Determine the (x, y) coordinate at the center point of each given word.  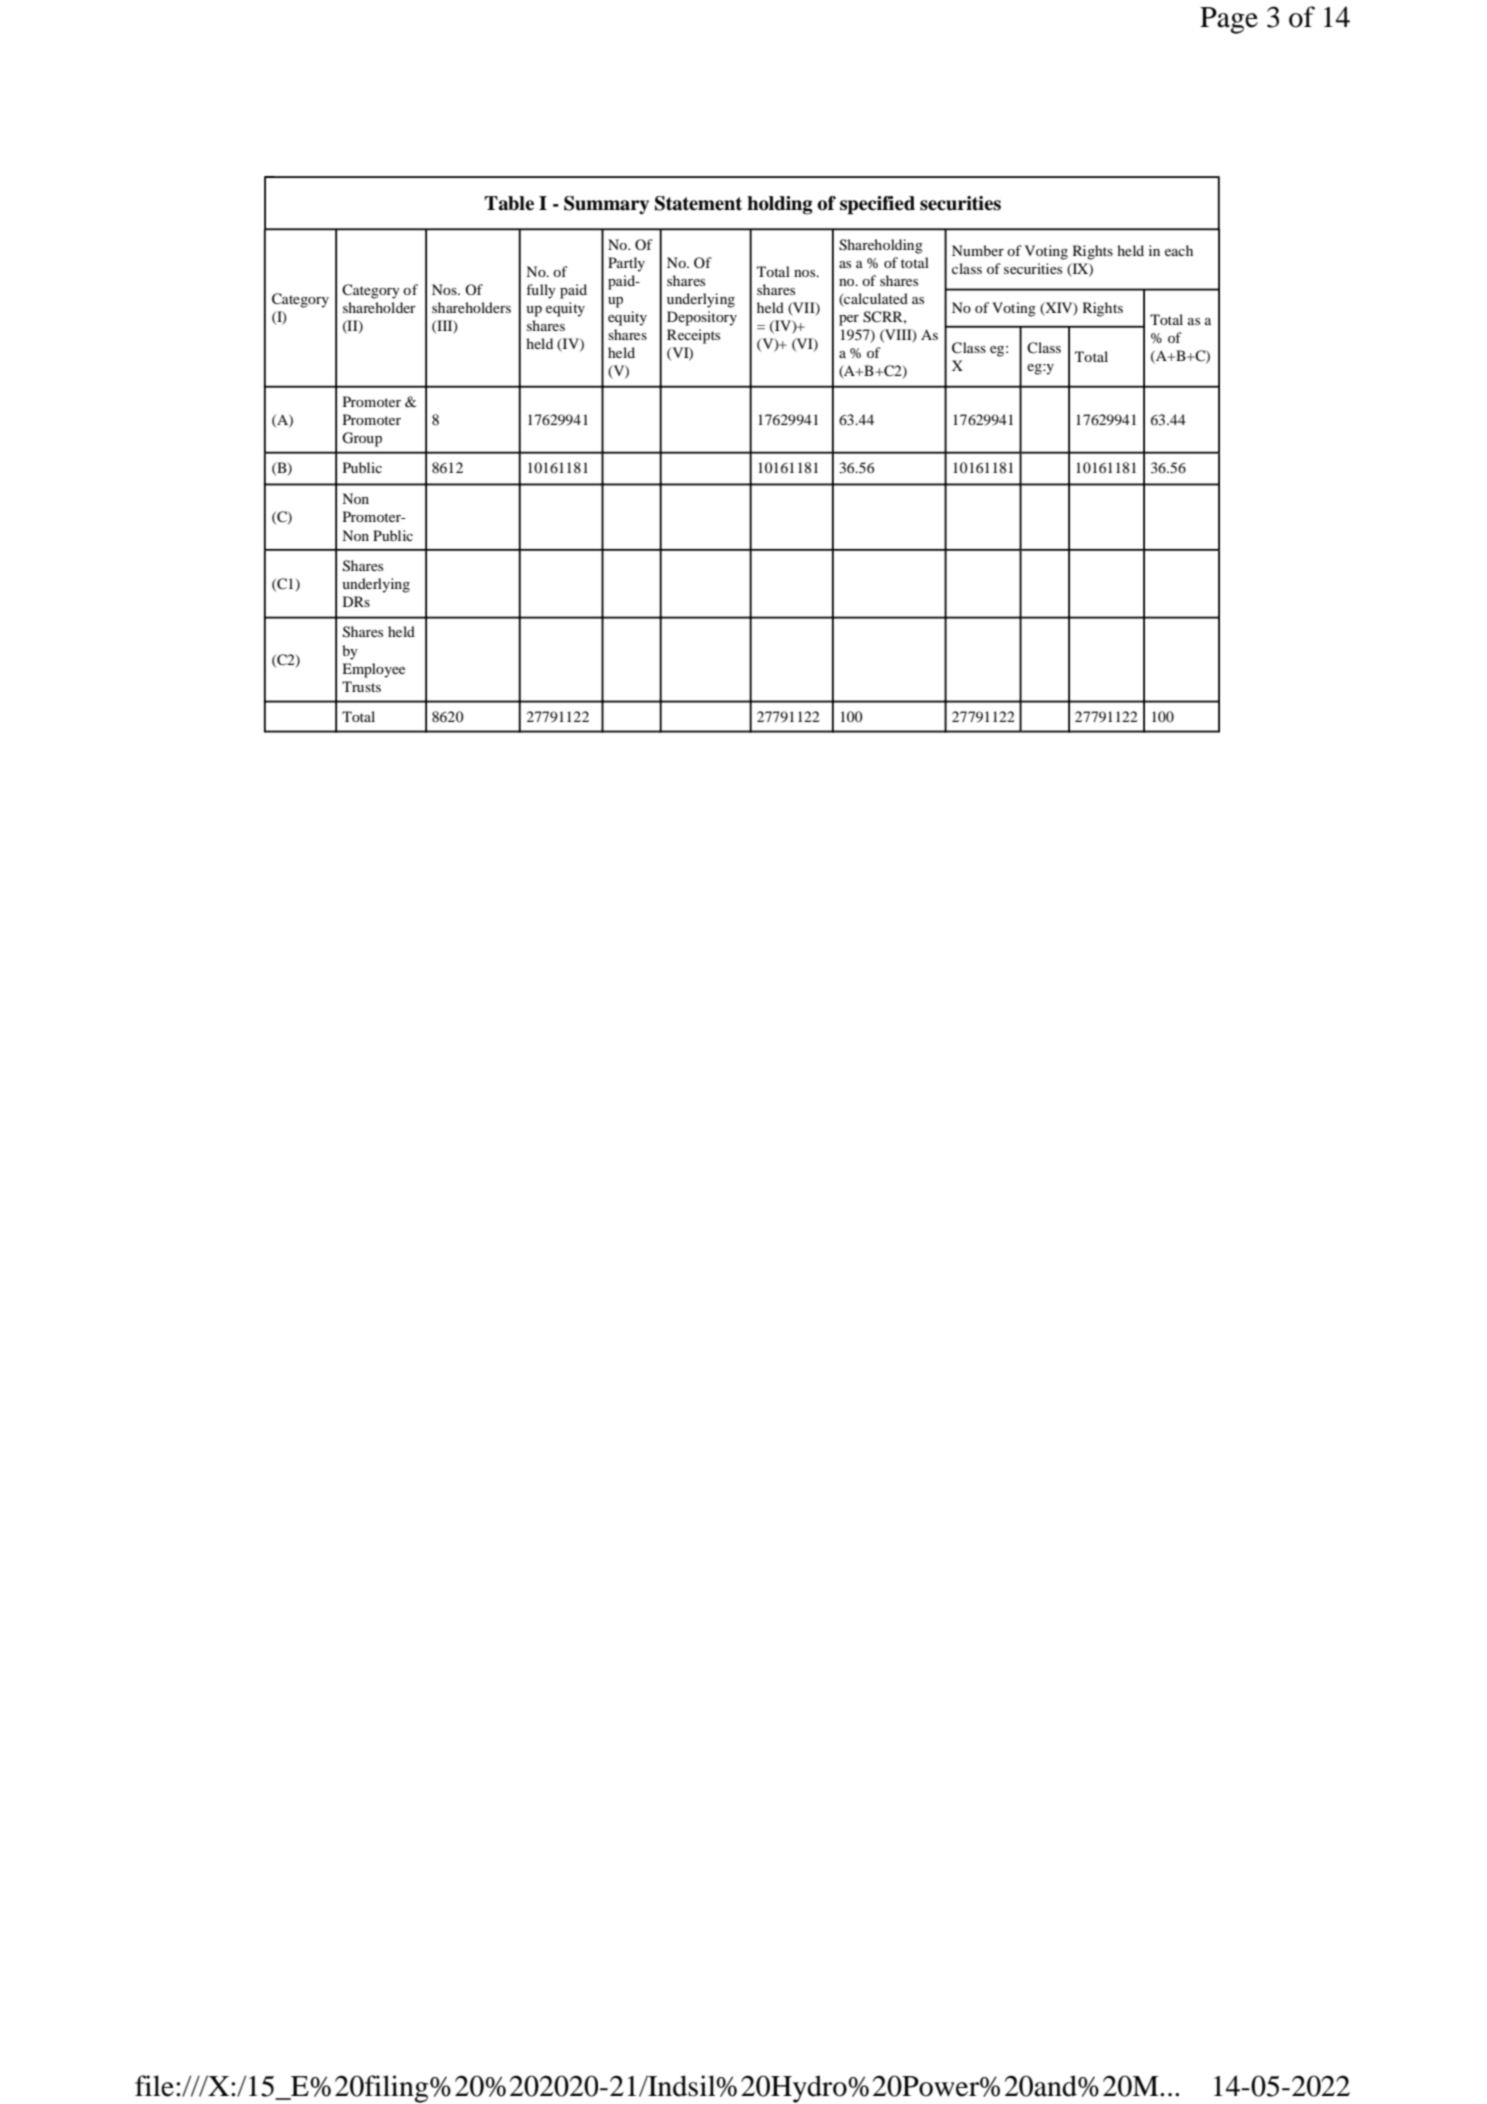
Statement (698, 203)
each (1179, 250)
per (849, 320)
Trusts (361, 686)
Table (509, 203)
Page (1229, 20)
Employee (373, 670)
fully (541, 291)
